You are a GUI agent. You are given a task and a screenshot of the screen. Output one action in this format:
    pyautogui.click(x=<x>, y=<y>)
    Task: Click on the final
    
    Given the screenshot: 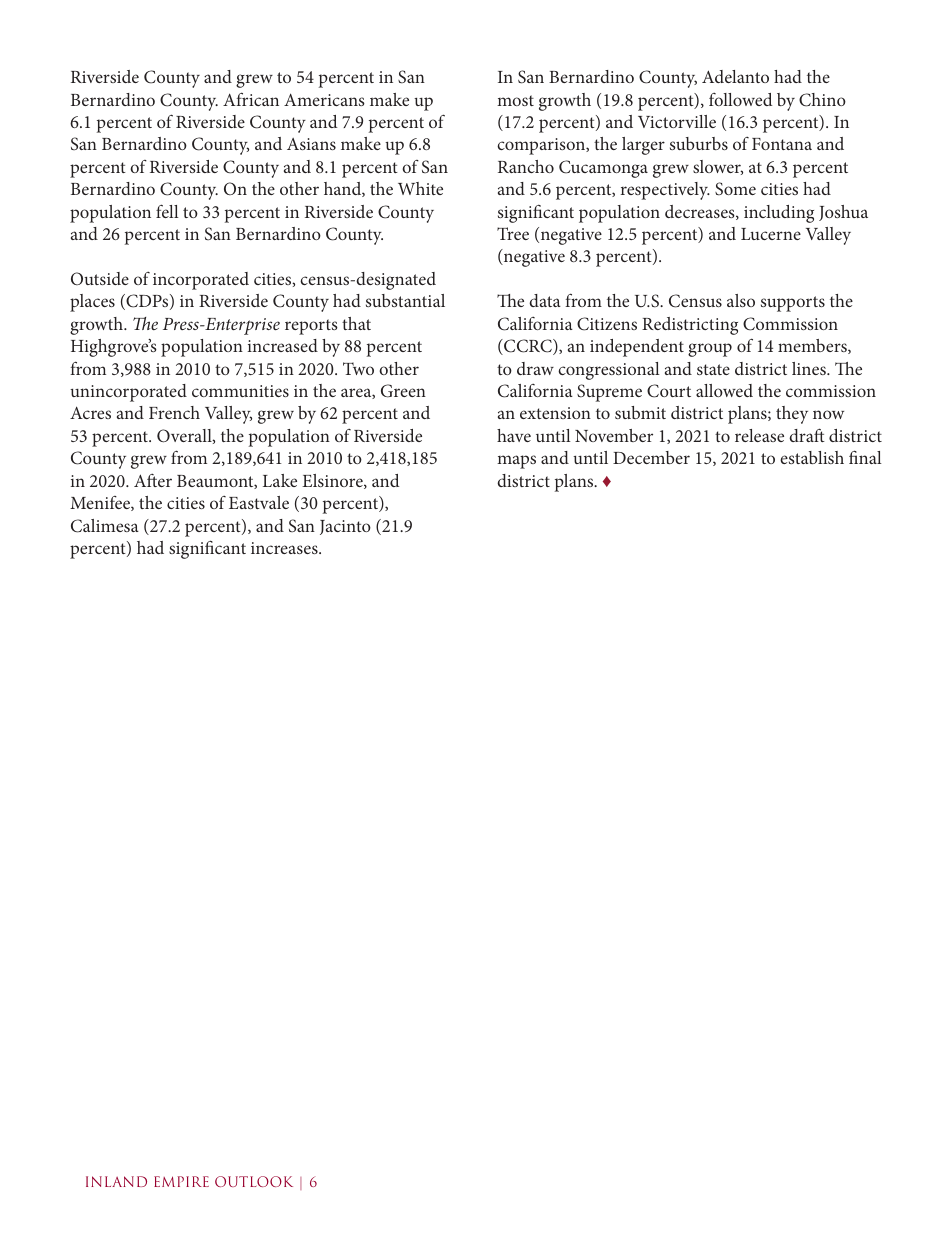 What is the action you would take?
    pyautogui.click(x=865, y=457)
